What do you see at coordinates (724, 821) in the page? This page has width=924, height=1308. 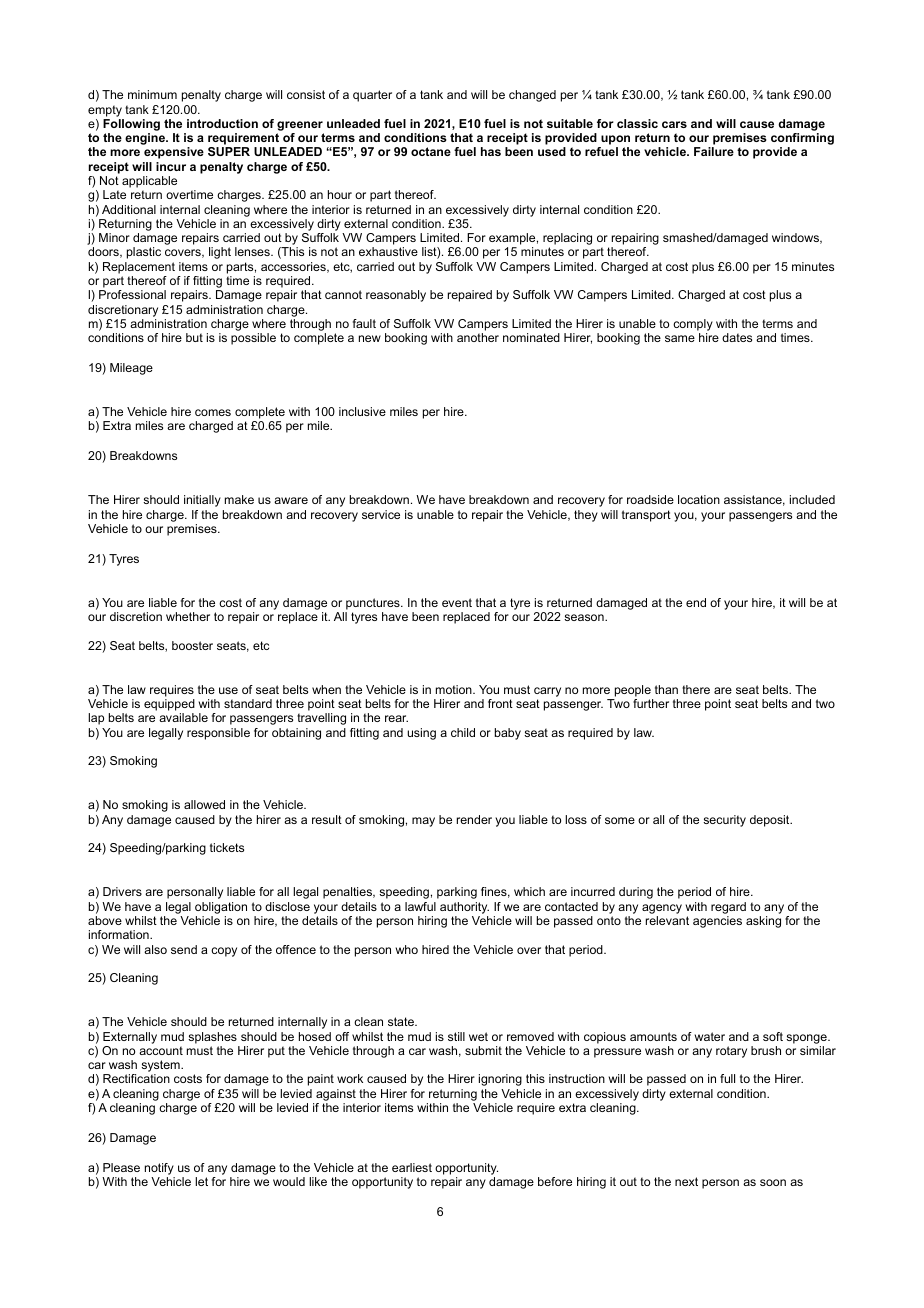 I see `security` at bounding box center [724, 821].
